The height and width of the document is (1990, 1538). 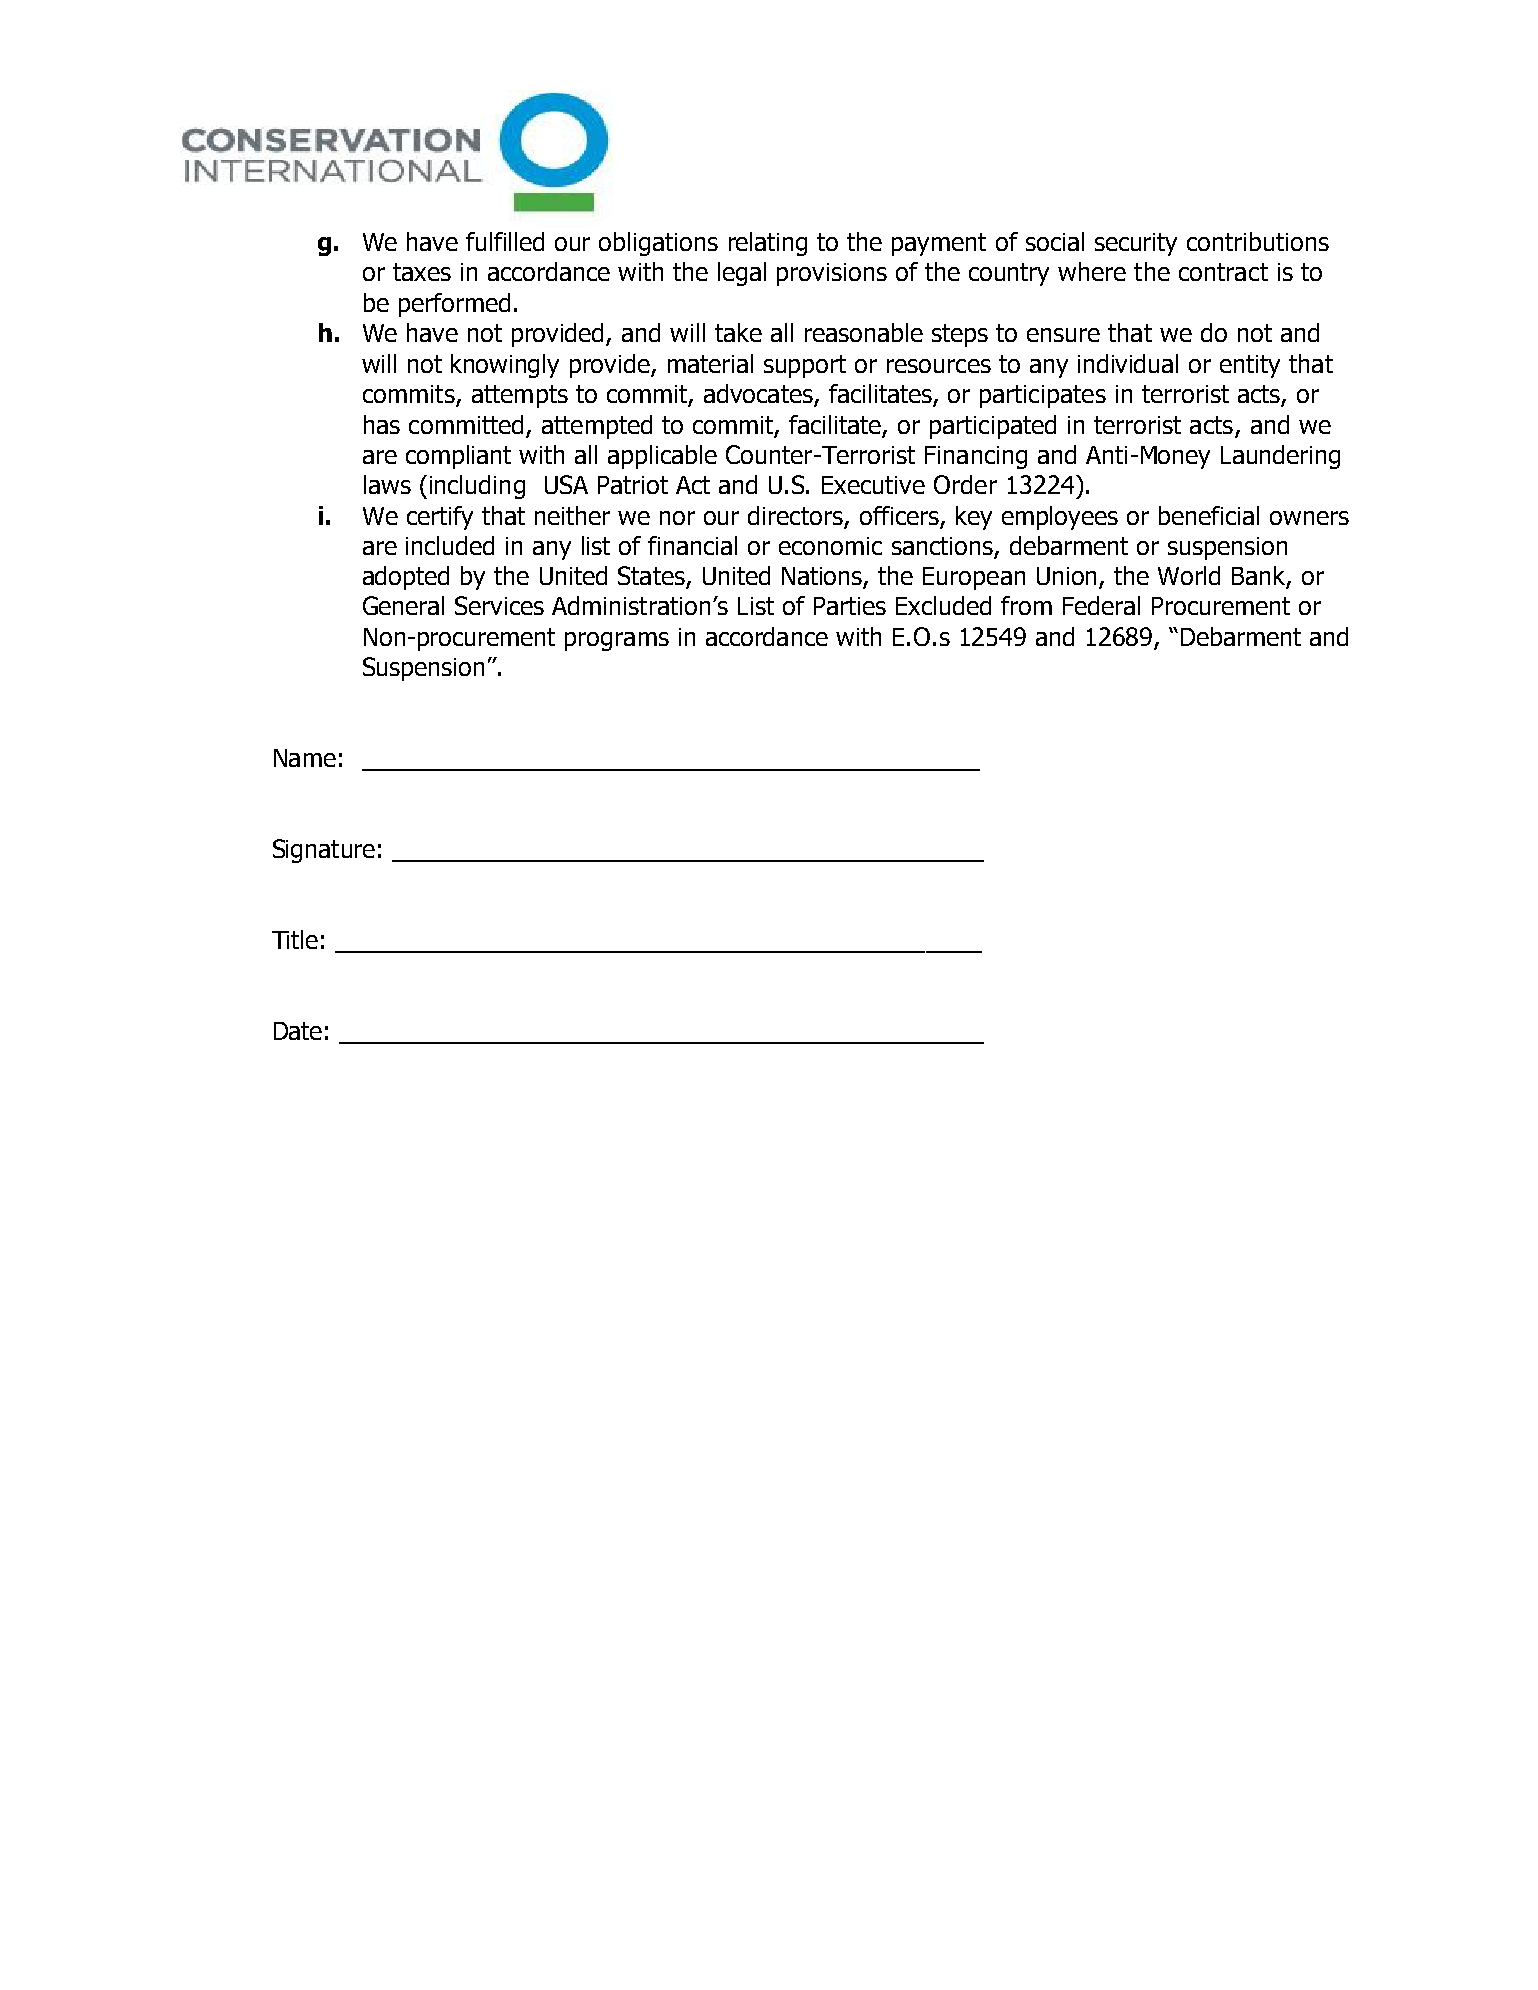 What do you see at coordinates (295, 939) in the document?
I see `Title` at bounding box center [295, 939].
